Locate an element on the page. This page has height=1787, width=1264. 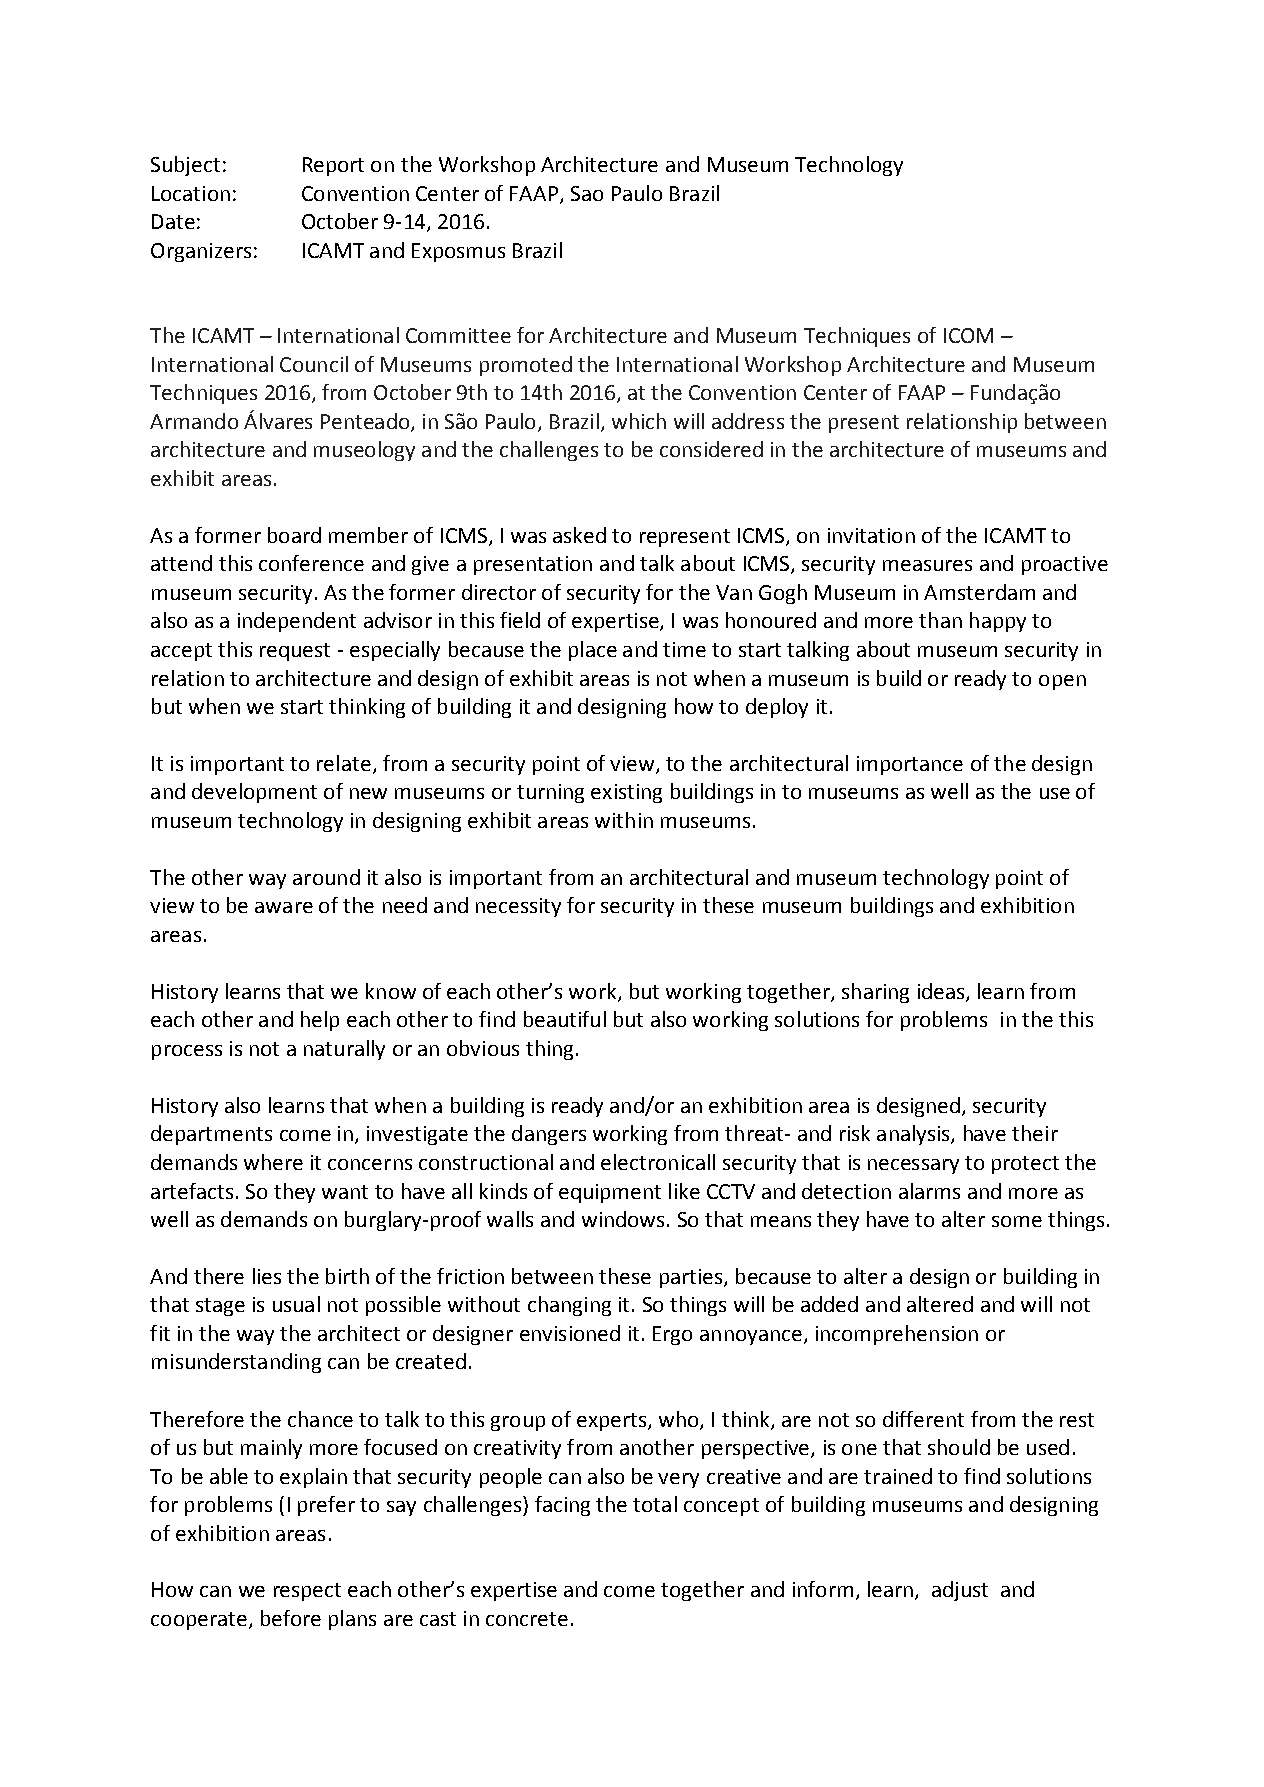
total is located at coordinates (655, 1504).
